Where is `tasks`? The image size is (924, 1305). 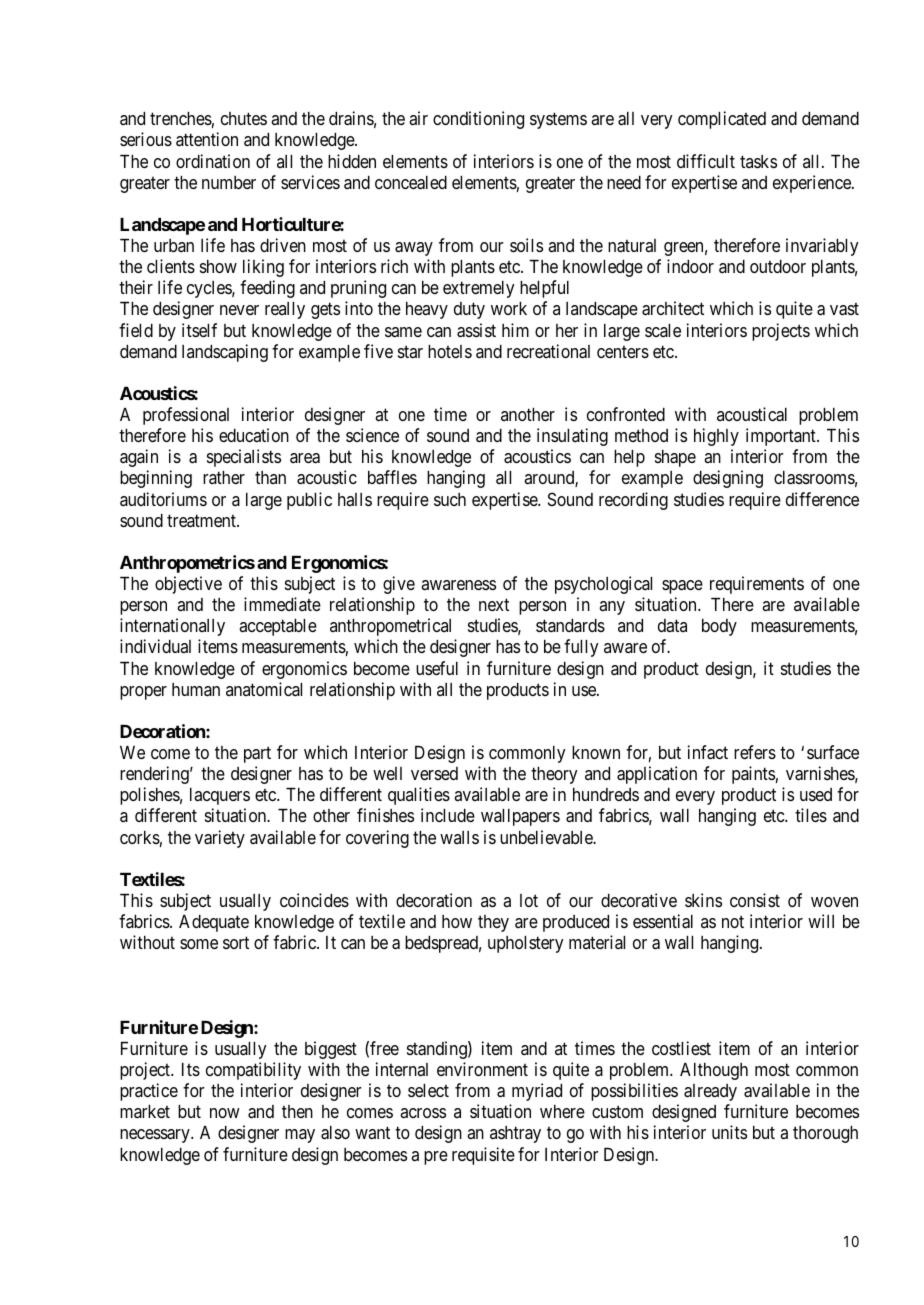
tasks is located at coordinates (758, 161).
